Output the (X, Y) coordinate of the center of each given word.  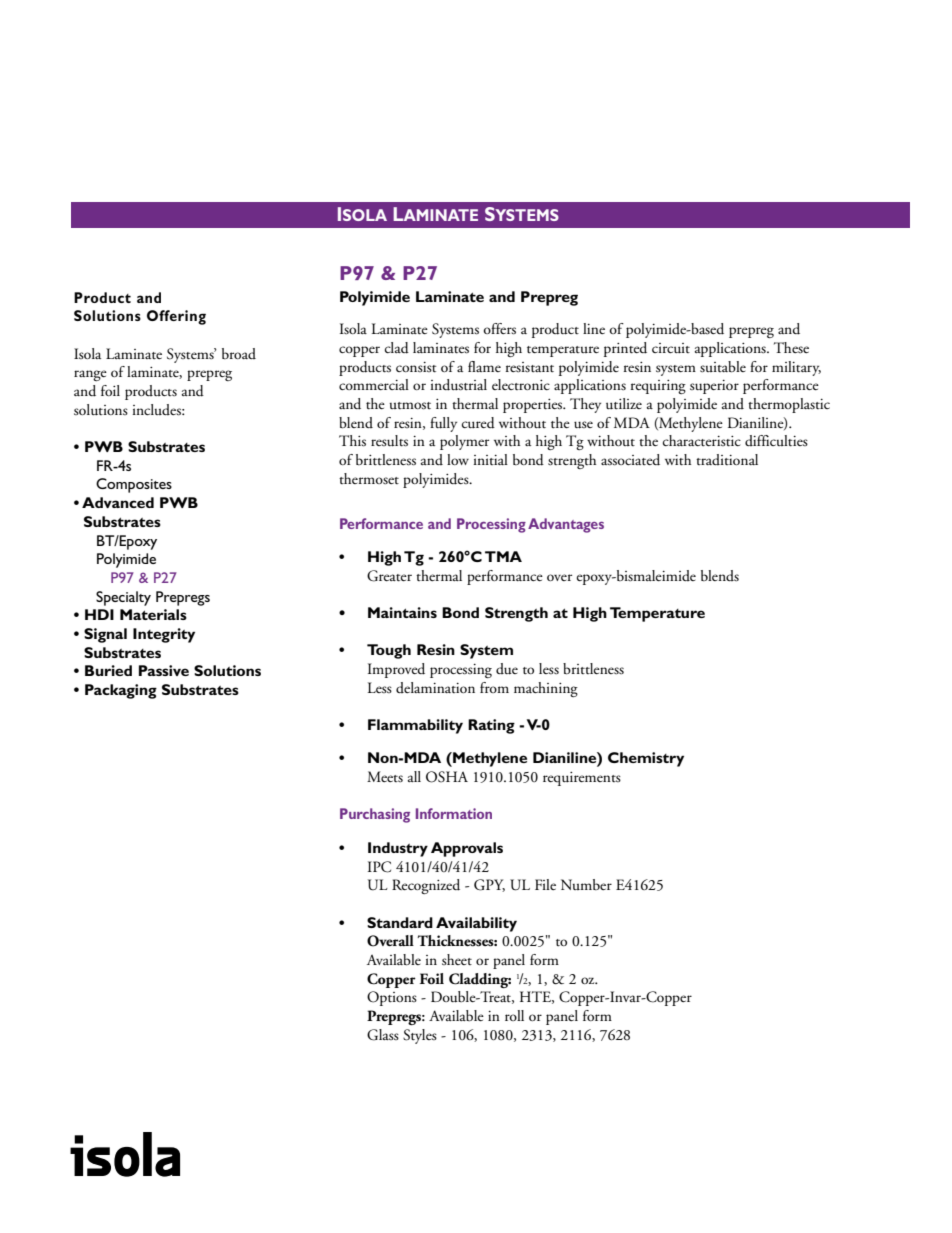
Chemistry (646, 759)
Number (586, 884)
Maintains (402, 612)
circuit (671, 348)
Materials (153, 614)
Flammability (415, 726)
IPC (379, 867)
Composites (134, 485)
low (458, 459)
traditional (727, 459)
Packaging (121, 691)
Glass (383, 1035)
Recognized (426, 886)
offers (499, 329)
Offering (176, 317)
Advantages (566, 525)
